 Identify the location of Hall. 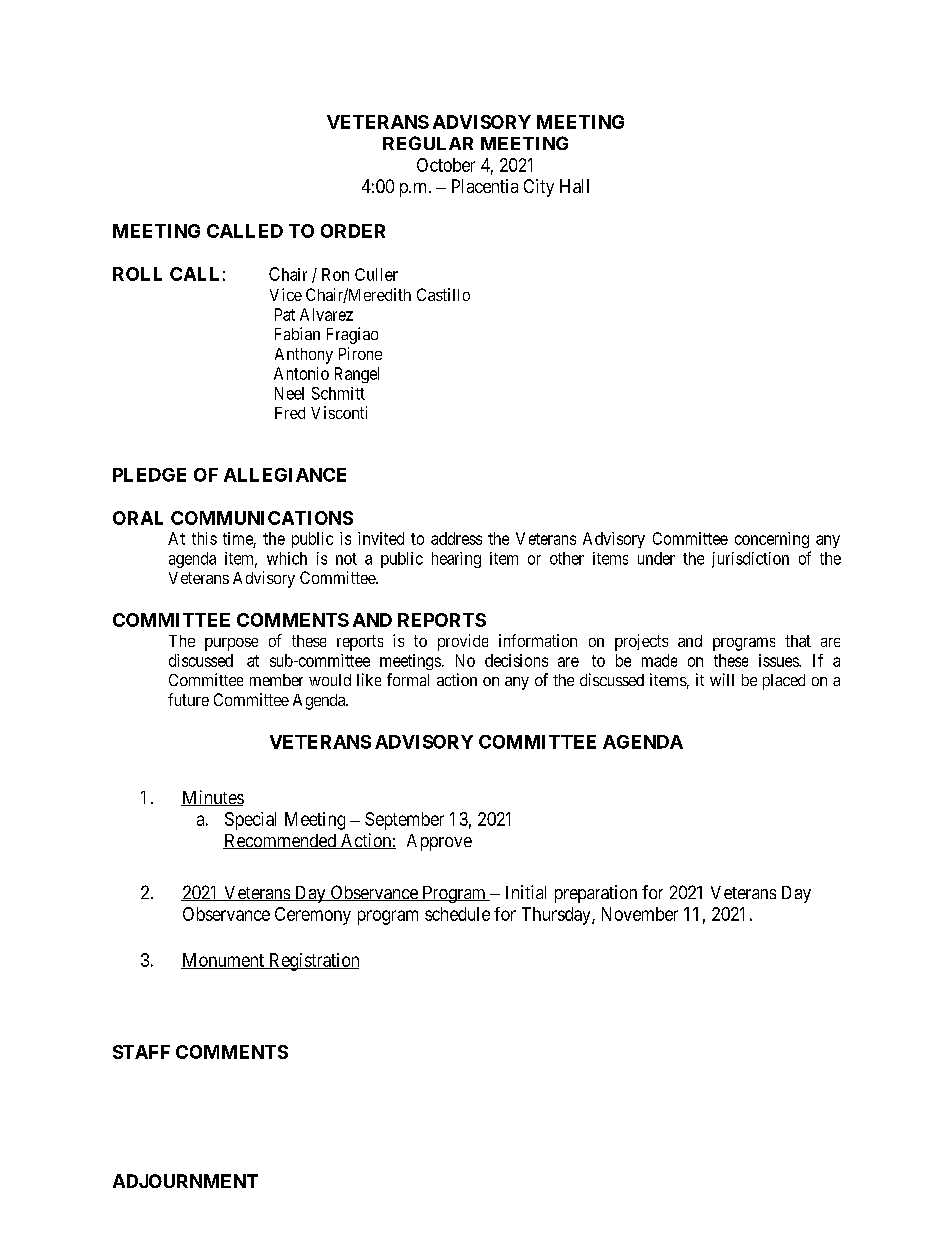
(574, 186).
